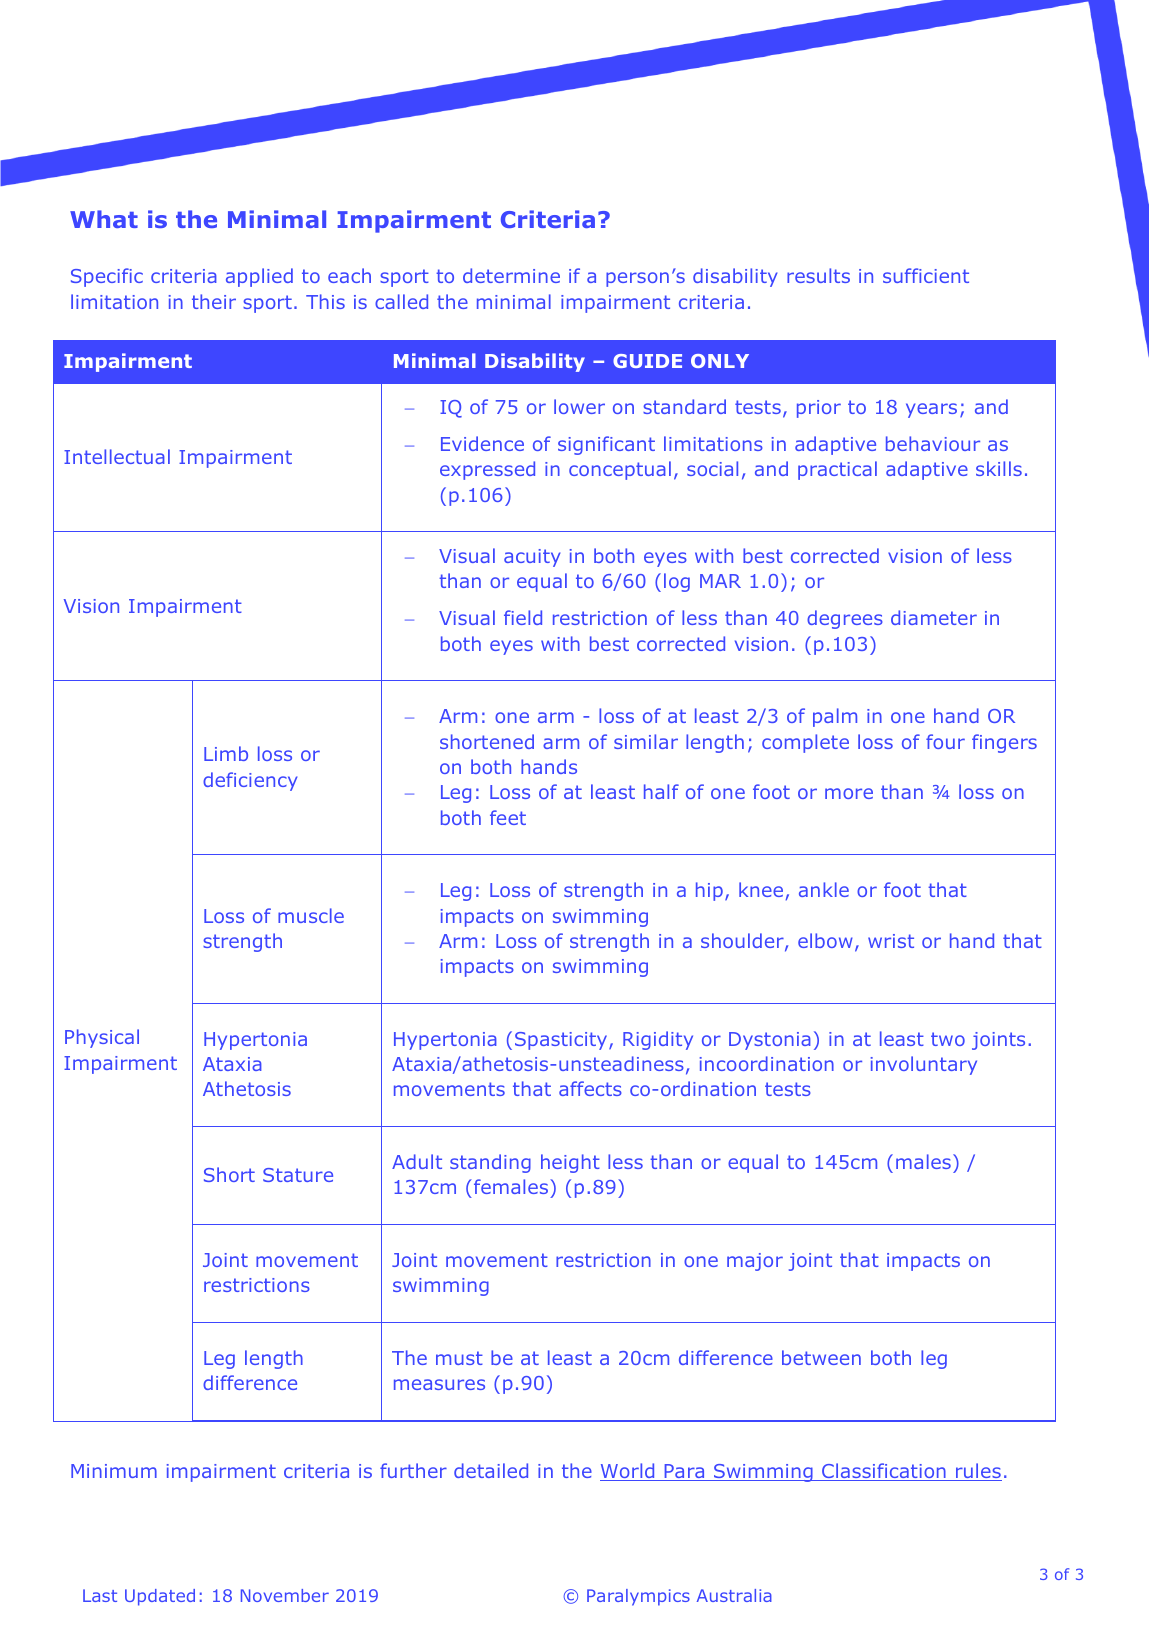  I want to click on sufficient, so click(926, 275).
